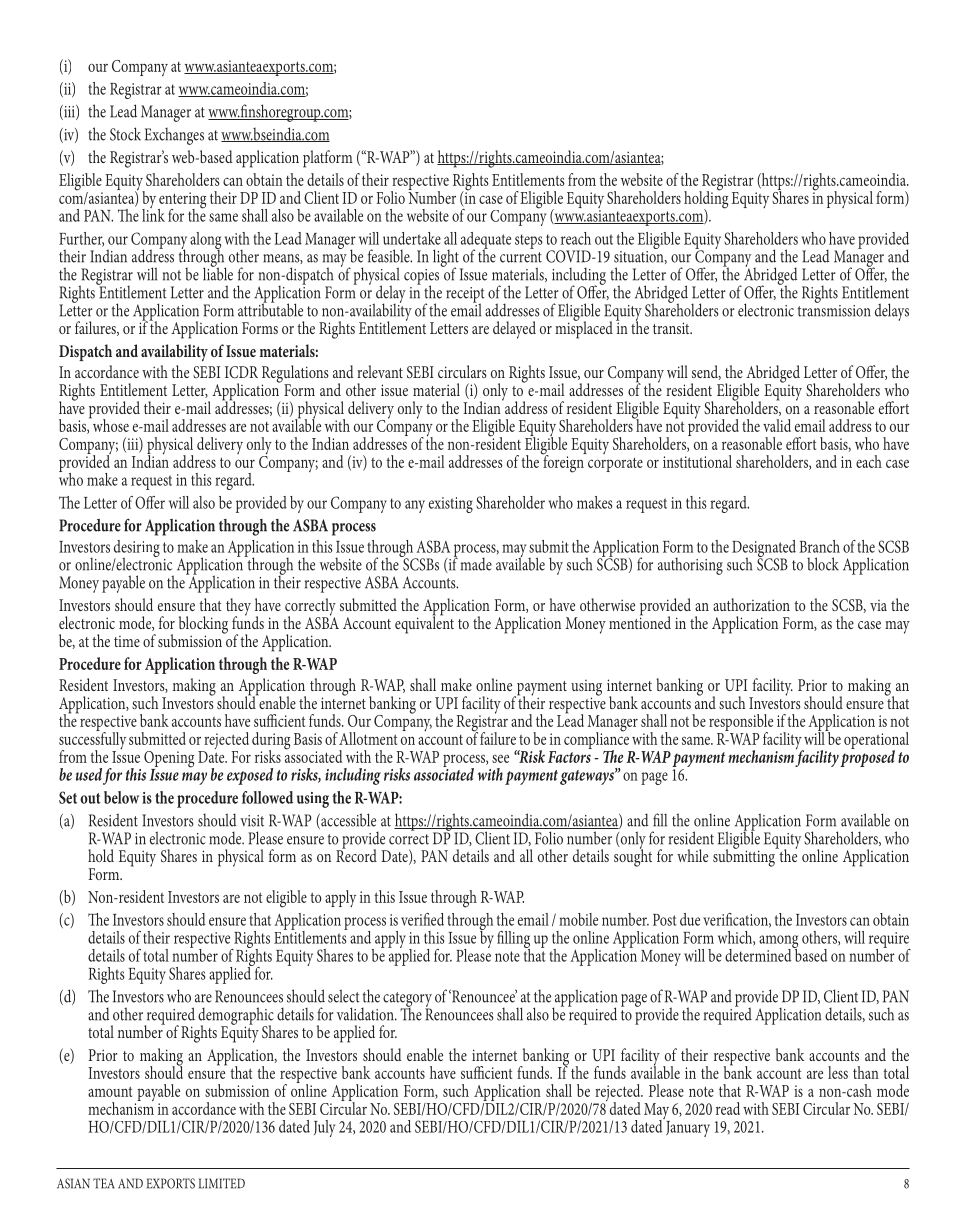  Describe the element at coordinates (500, 759) in the screenshot. I see `see` at that location.
